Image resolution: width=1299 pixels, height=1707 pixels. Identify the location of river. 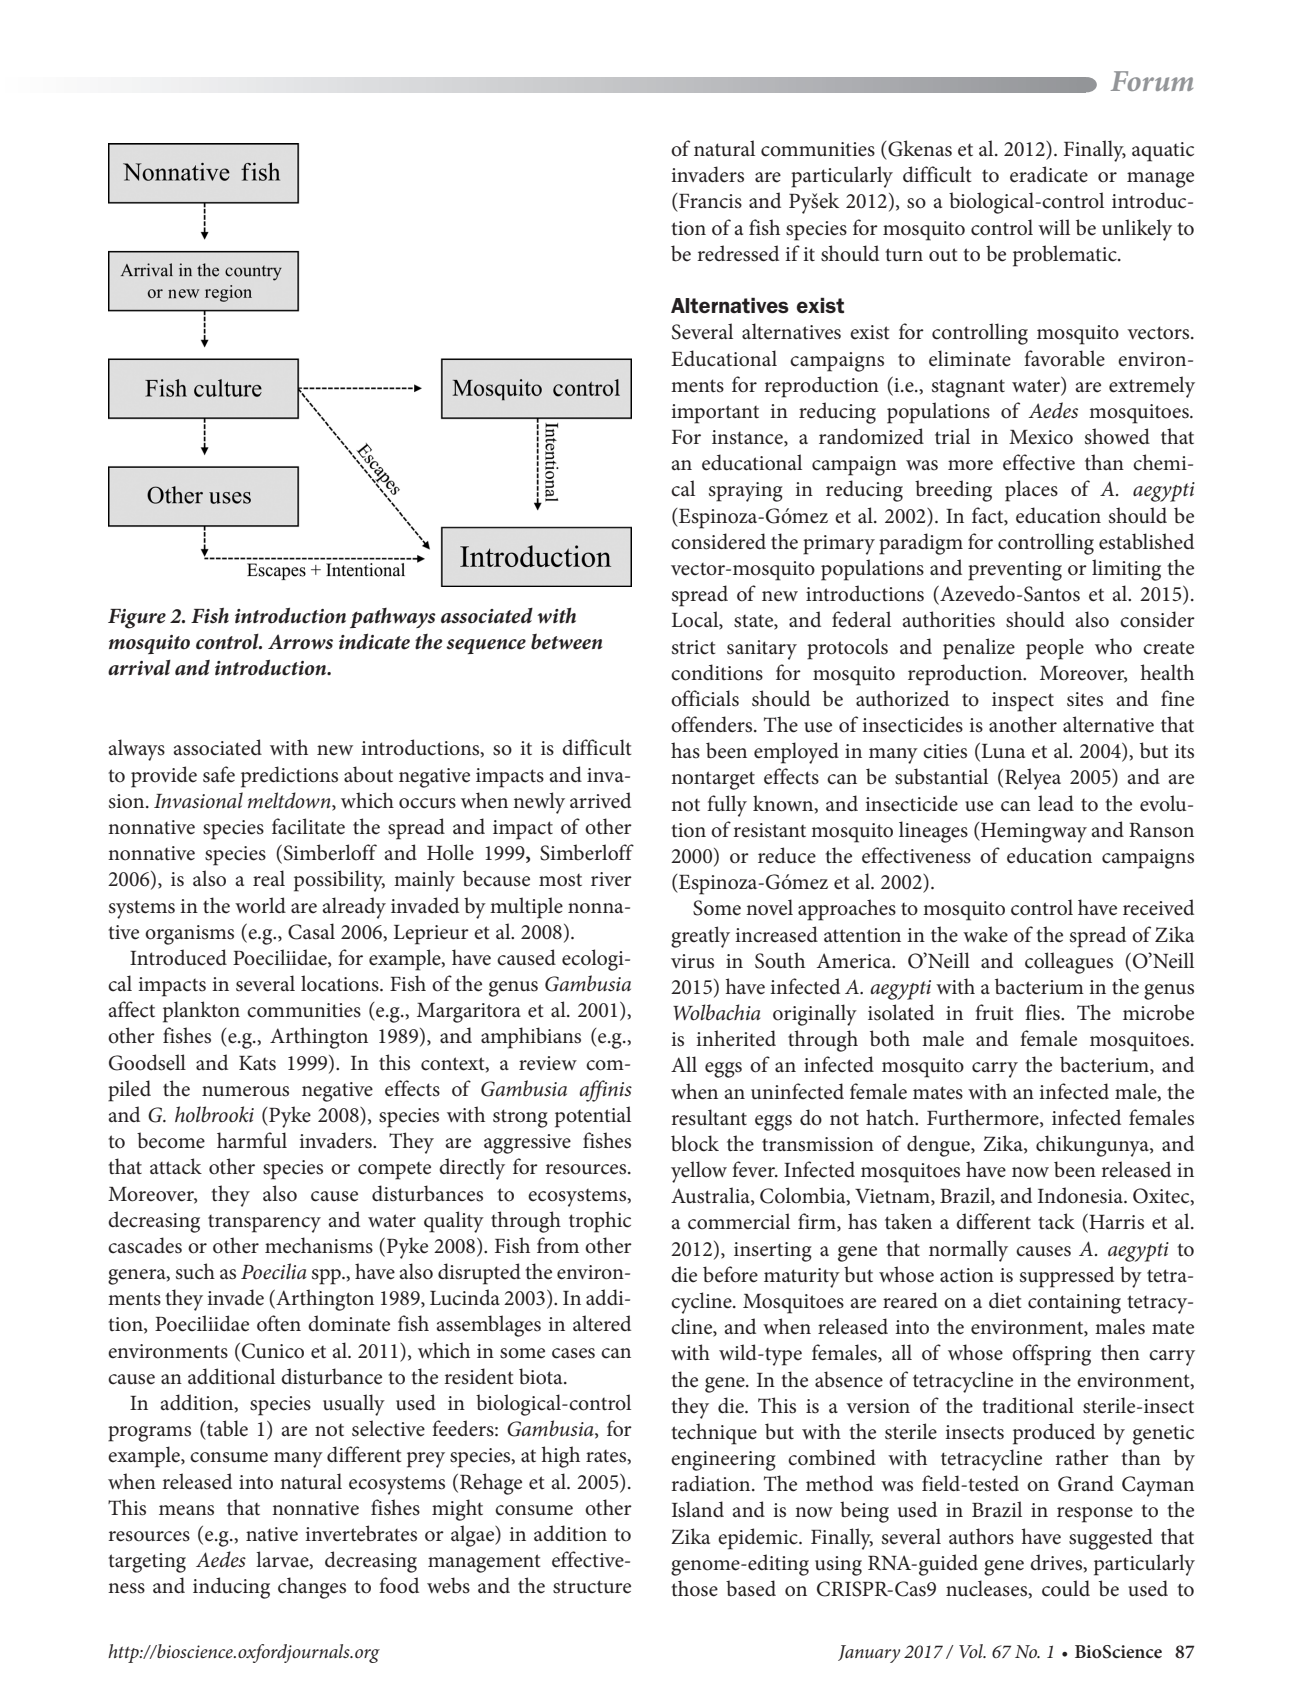
(611, 879).
